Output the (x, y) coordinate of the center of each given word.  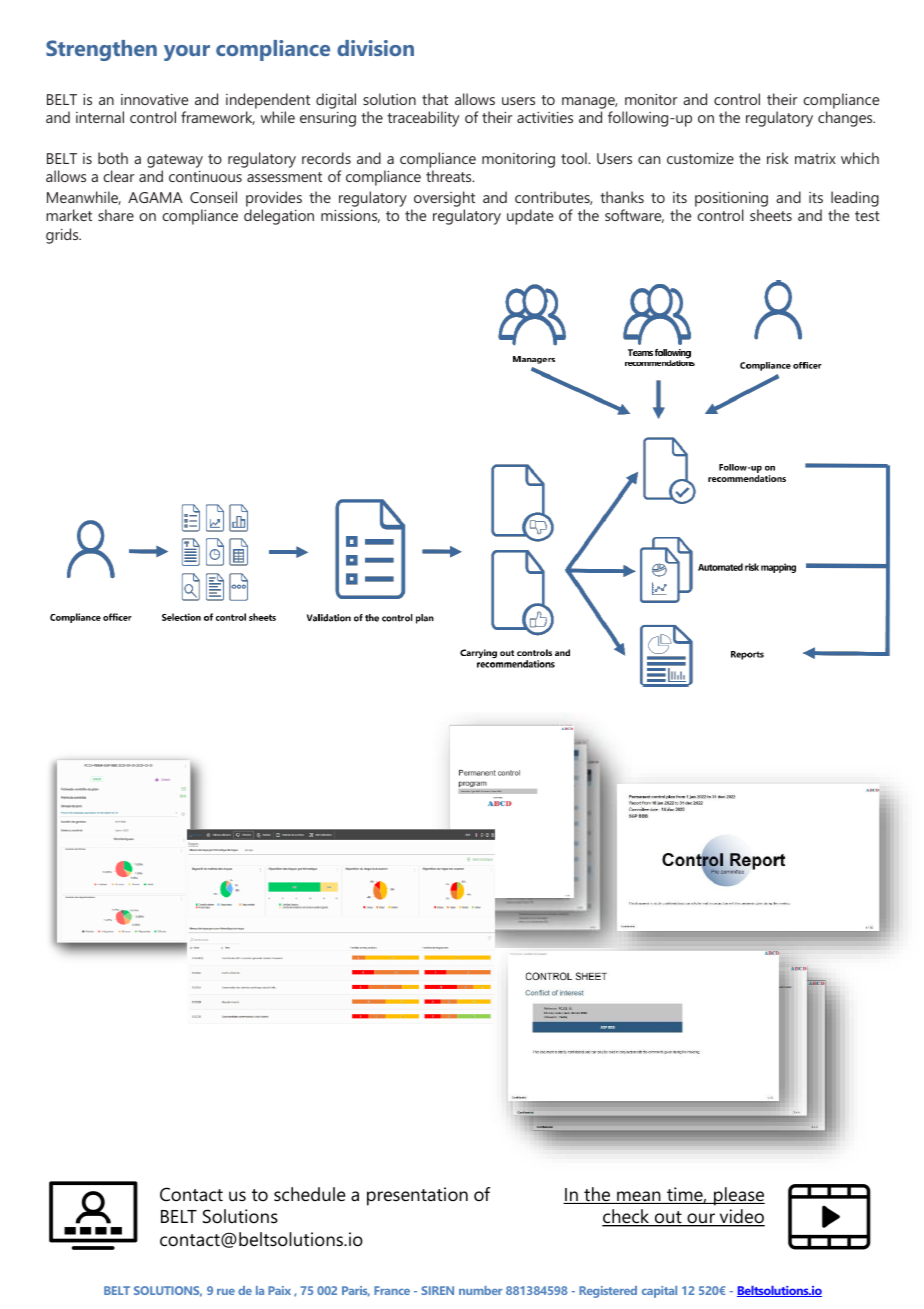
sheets (771, 215)
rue (226, 1292)
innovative (154, 99)
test (867, 216)
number (480, 1290)
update (530, 217)
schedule (310, 1194)
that (435, 99)
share (116, 215)
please (738, 1196)
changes (846, 119)
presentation (417, 1196)
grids (63, 236)
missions (350, 216)
